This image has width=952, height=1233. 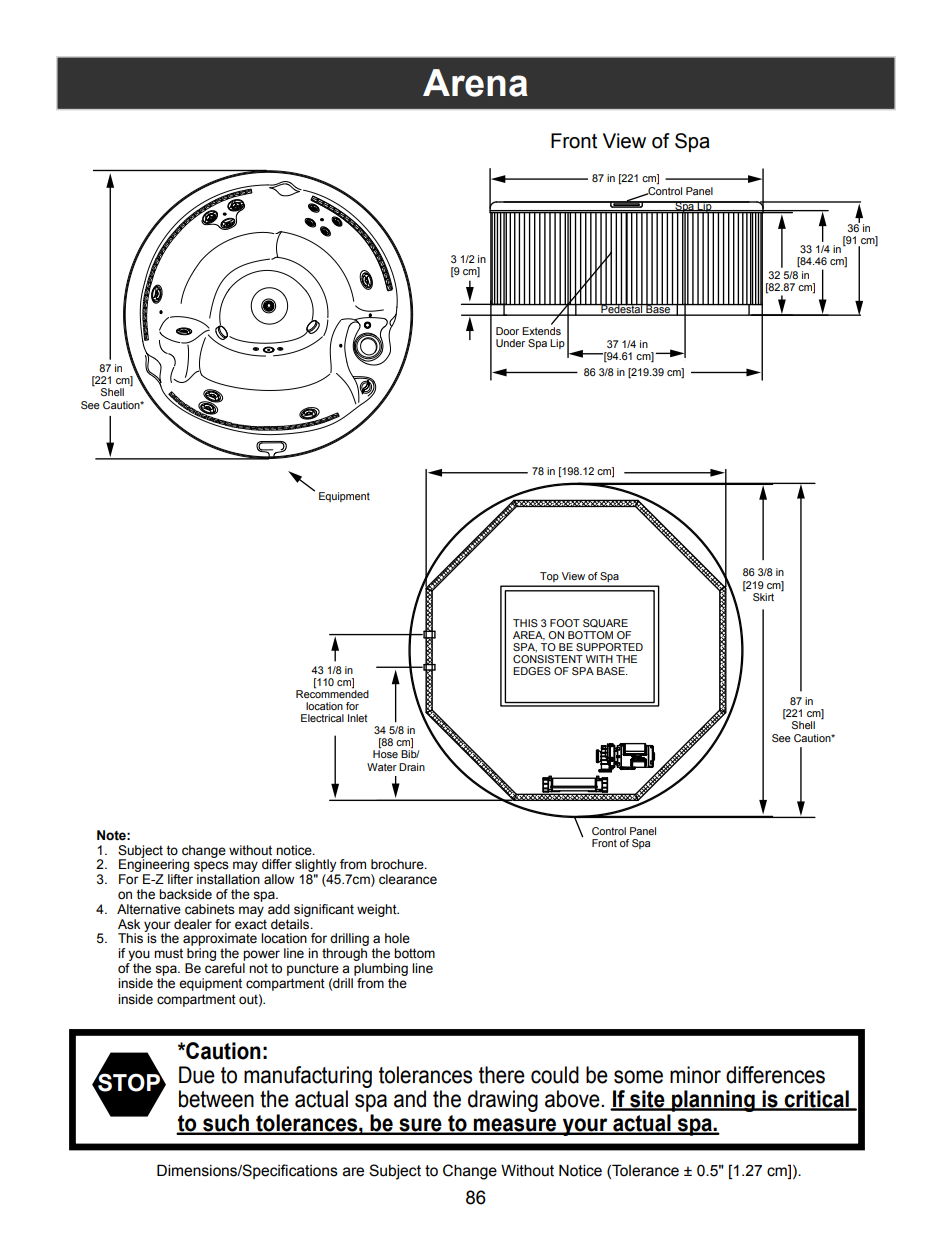 I want to click on between, so click(x=216, y=1099).
